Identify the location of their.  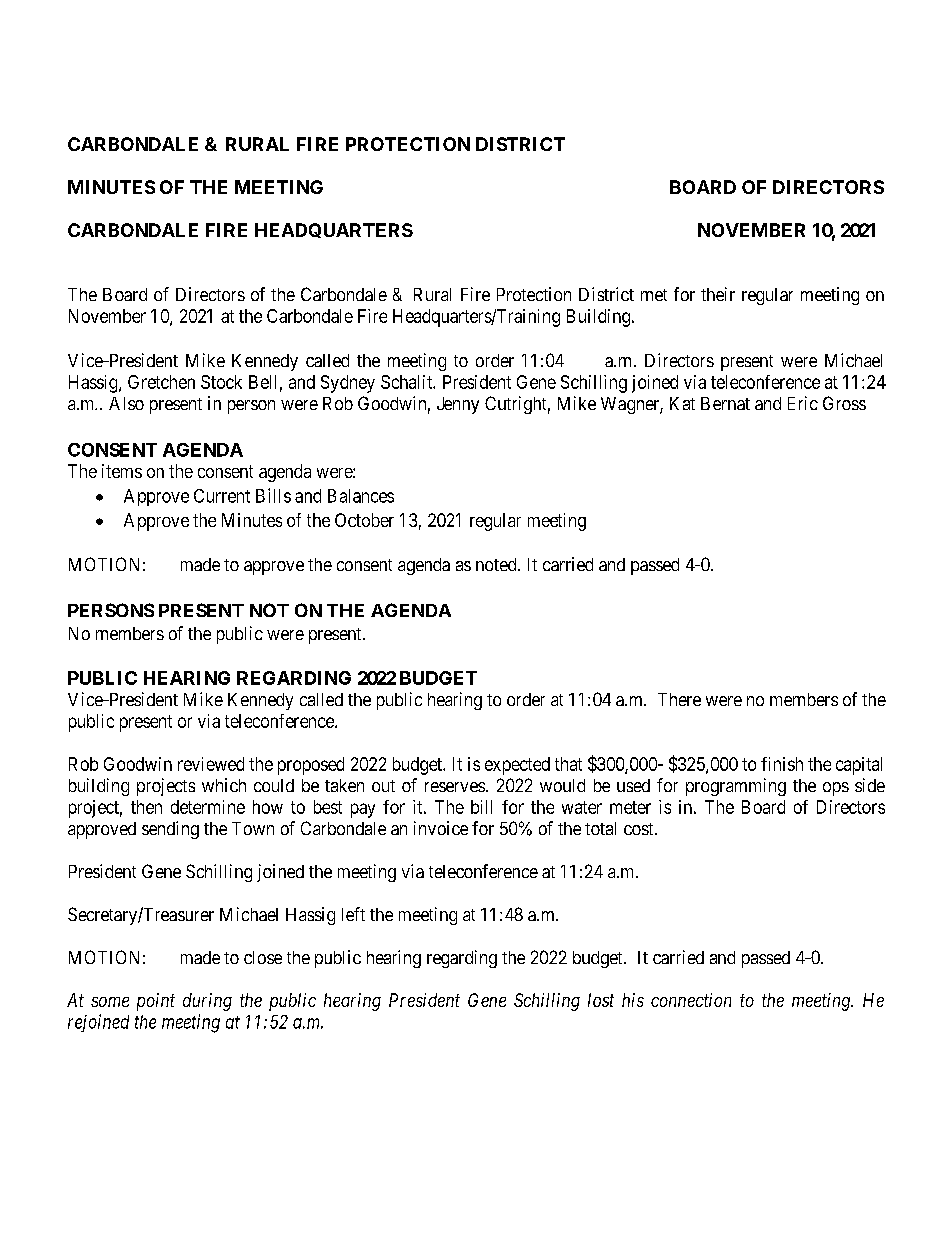
(718, 294).
